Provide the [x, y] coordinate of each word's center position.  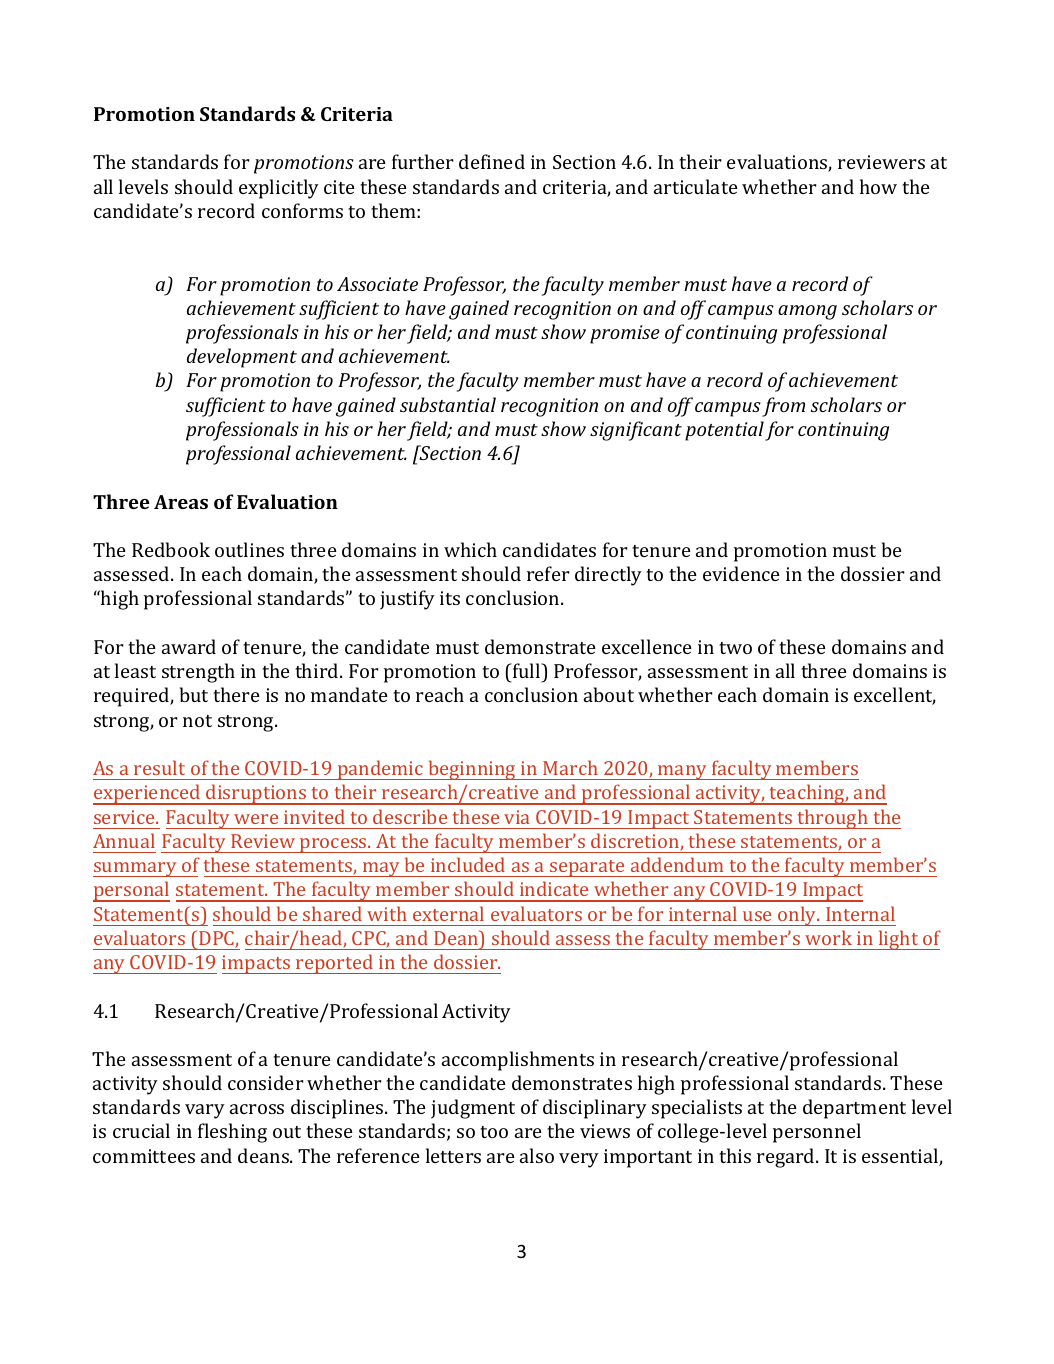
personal [131, 891]
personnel [817, 1133]
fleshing [232, 1133]
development [242, 358]
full [527, 670]
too [494, 1132]
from [783, 407]
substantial [448, 404]
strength [198, 673]
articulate [696, 186]
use [757, 916]
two [735, 648]
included [468, 864]
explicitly [279, 189]
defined [492, 161]
